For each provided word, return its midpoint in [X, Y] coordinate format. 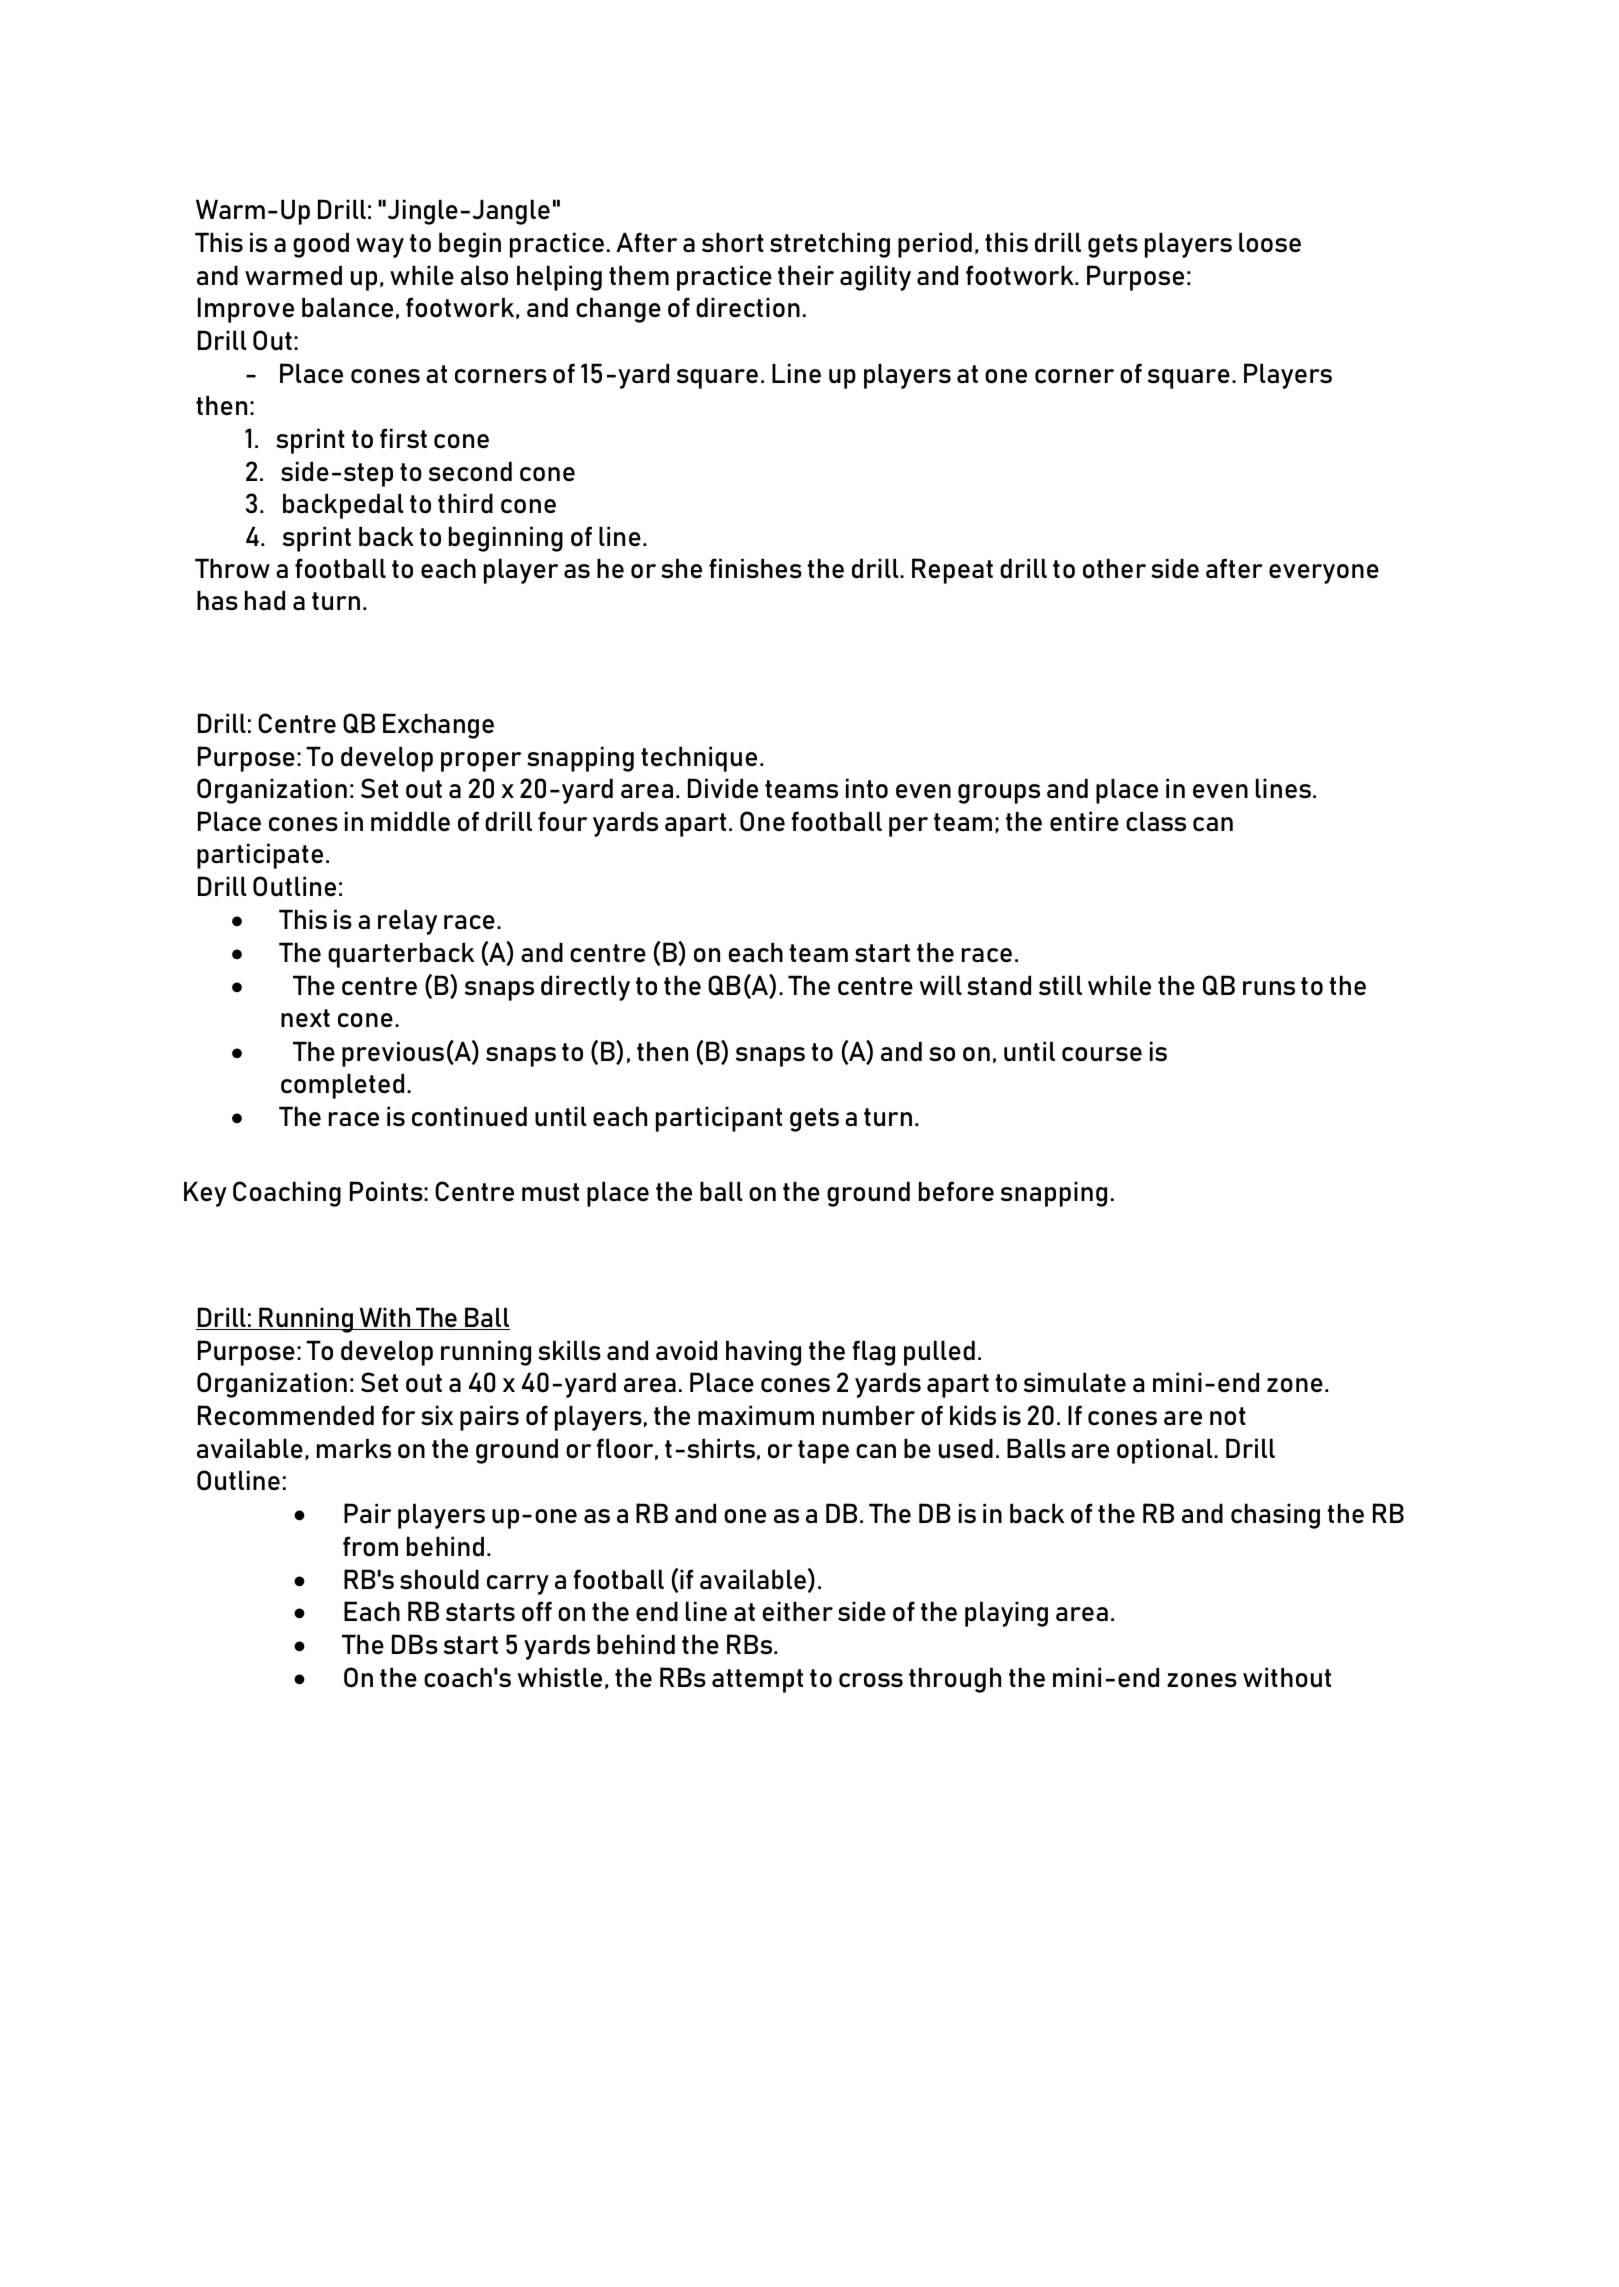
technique [699, 759]
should [439, 1579]
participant [719, 1119]
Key [205, 1194]
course [1102, 1054]
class [1156, 821]
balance [347, 307]
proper [481, 762]
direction [748, 307]
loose [1270, 242]
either [798, 1611]
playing [1006, 1614]
